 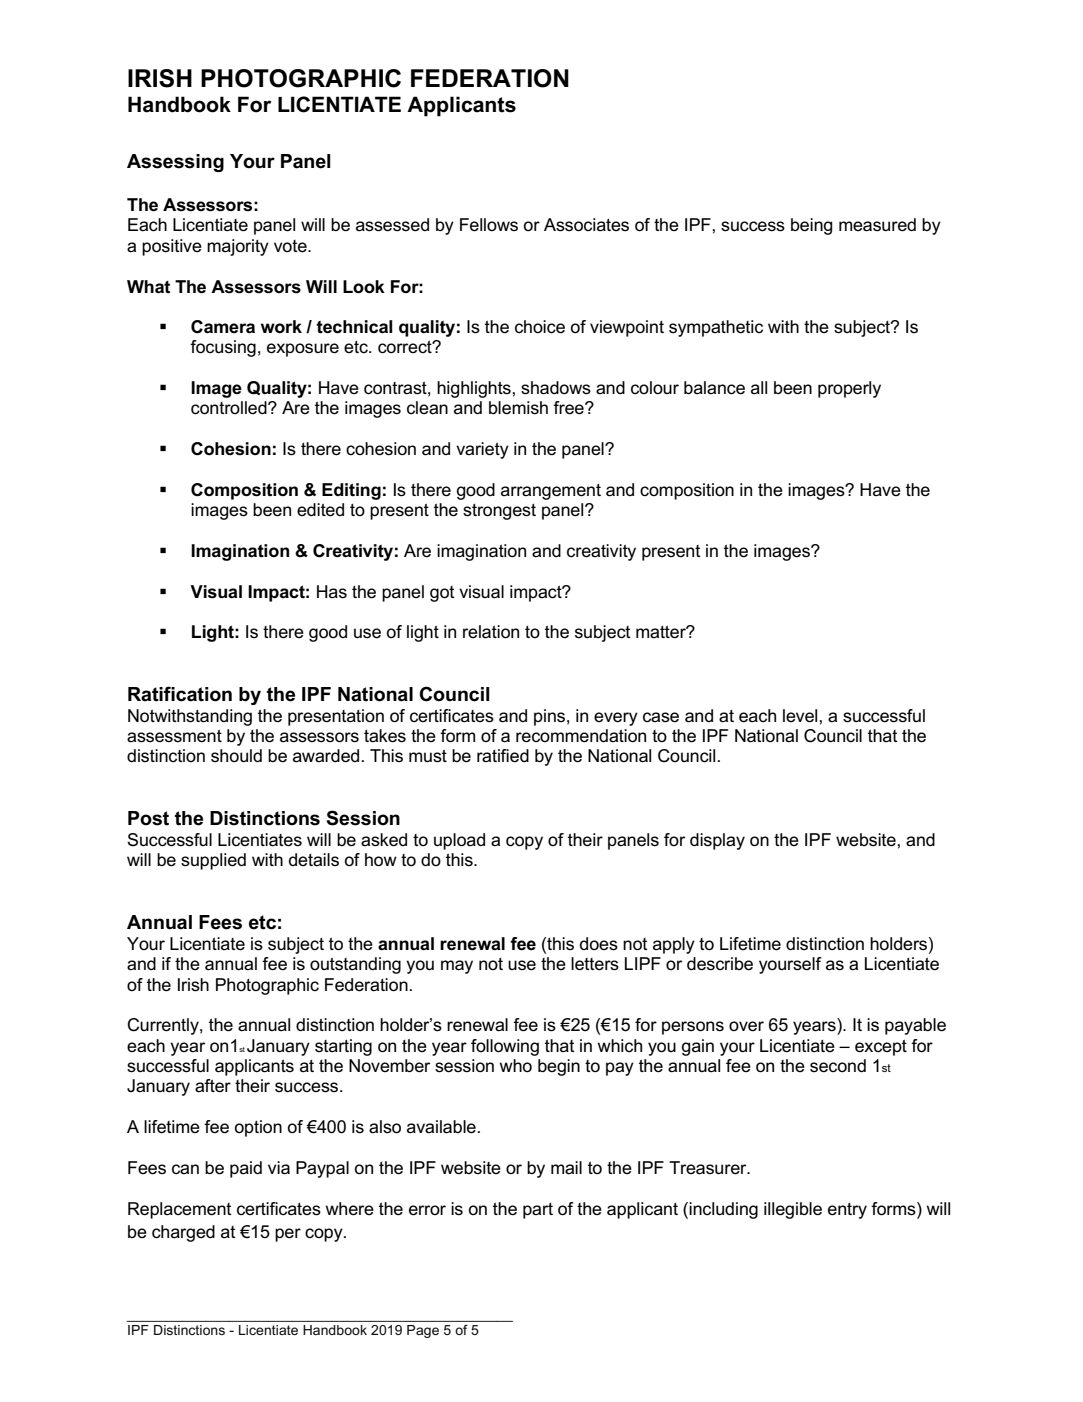 What do you see at coordinates (503, 756) in the screenshot?
I see `ratified` at bounding box center [503, 756].
